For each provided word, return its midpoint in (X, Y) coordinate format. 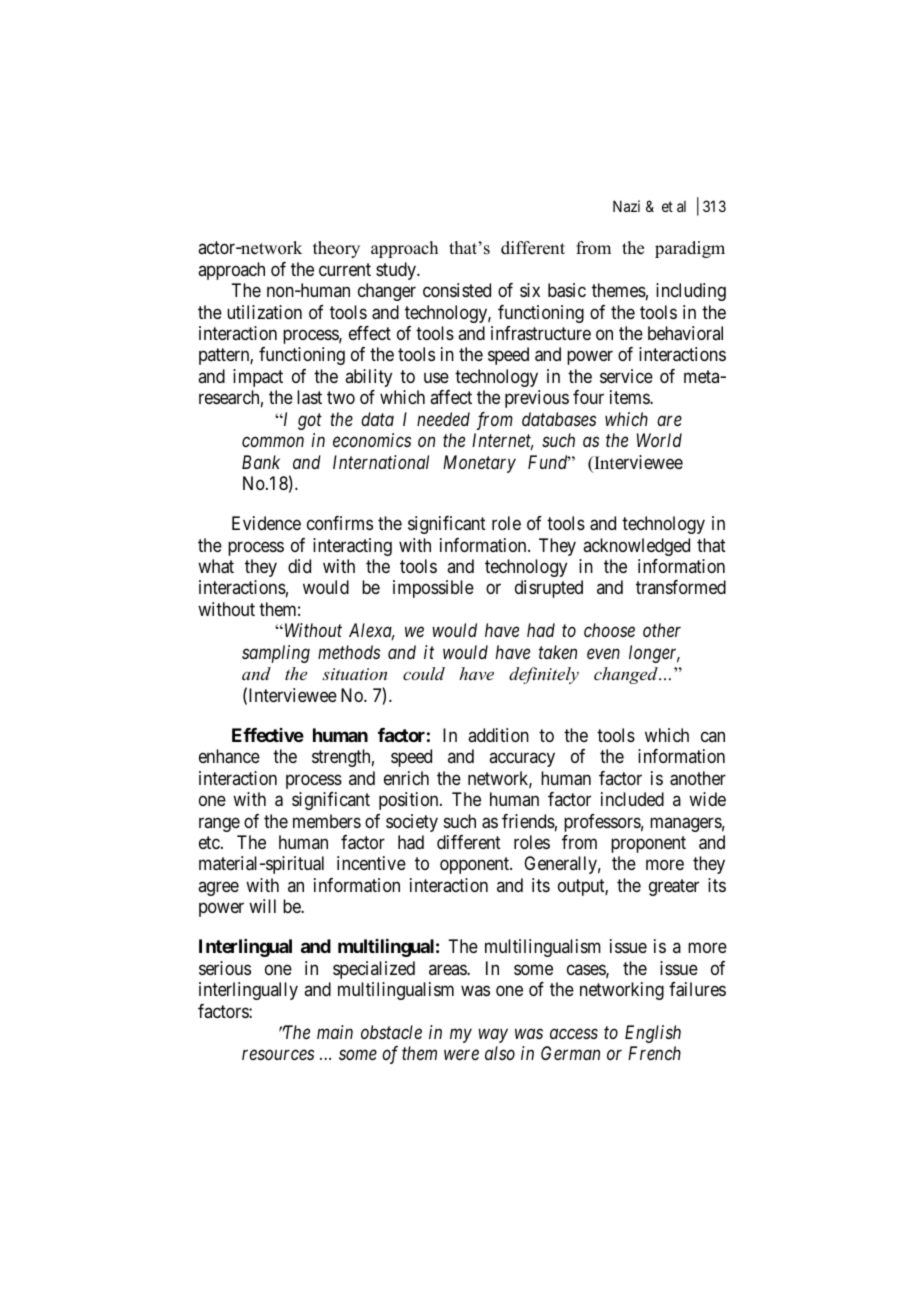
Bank (261, 462)
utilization (264, 312)
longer (654, 654)
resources (278, 1055)
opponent (475, 866)
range (219, 824)
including (691, 292)
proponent (648, 844)
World (659, 440)
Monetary (479, 464)
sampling (276, 654)
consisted (457, 290)
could (424, 673)
